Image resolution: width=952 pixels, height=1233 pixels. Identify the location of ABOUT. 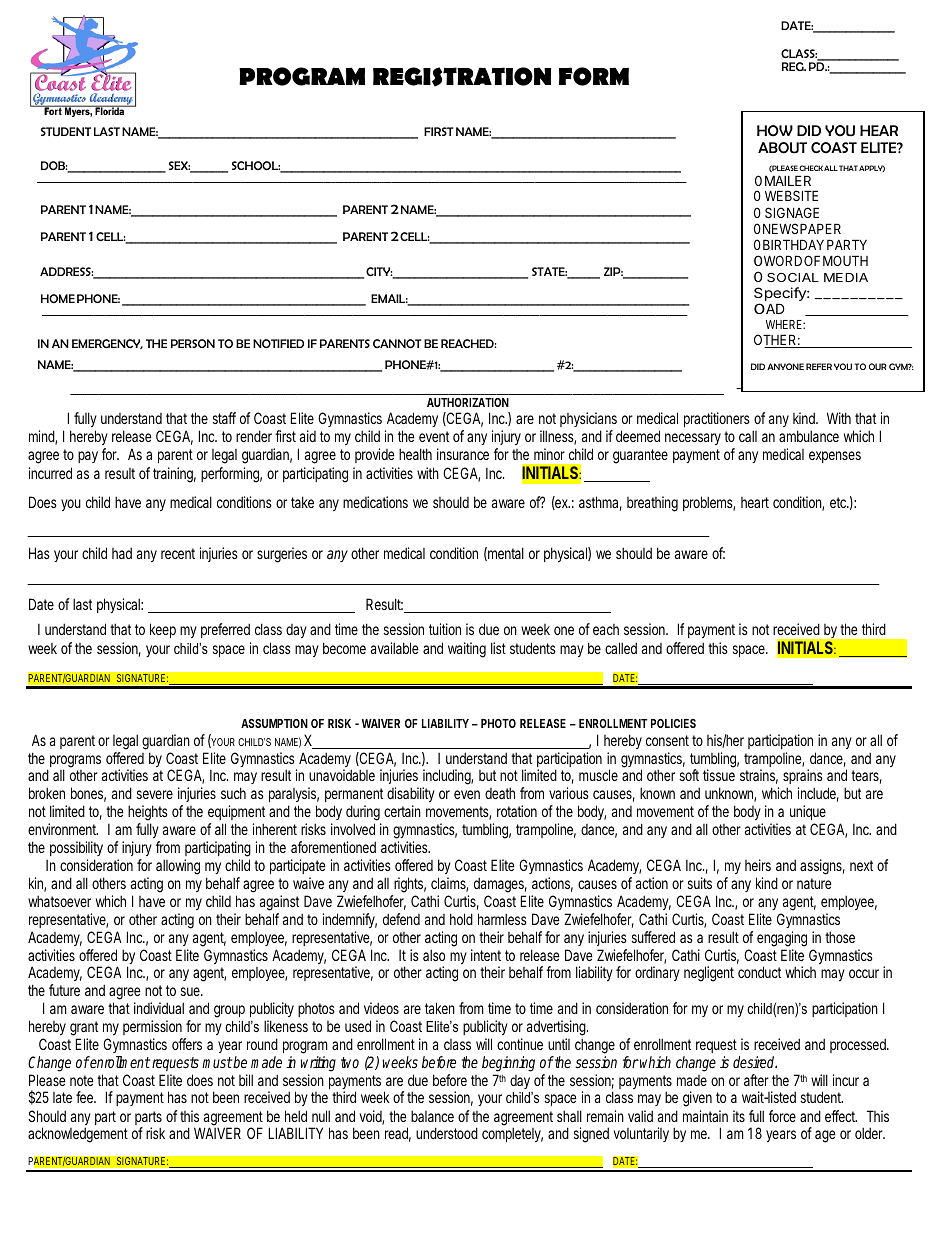
(782, 148).
